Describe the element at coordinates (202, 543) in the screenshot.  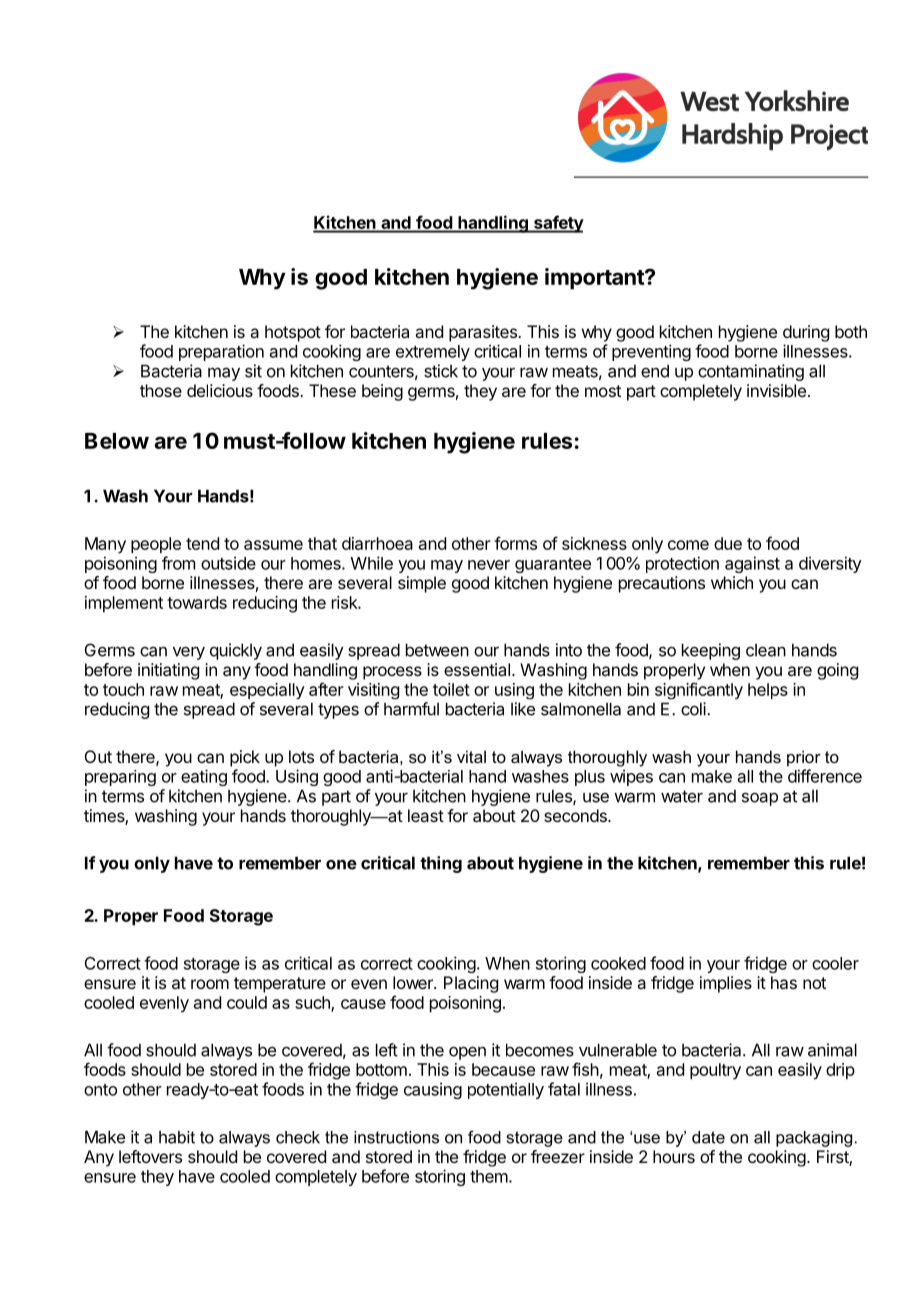
I see `tend` at that location.
